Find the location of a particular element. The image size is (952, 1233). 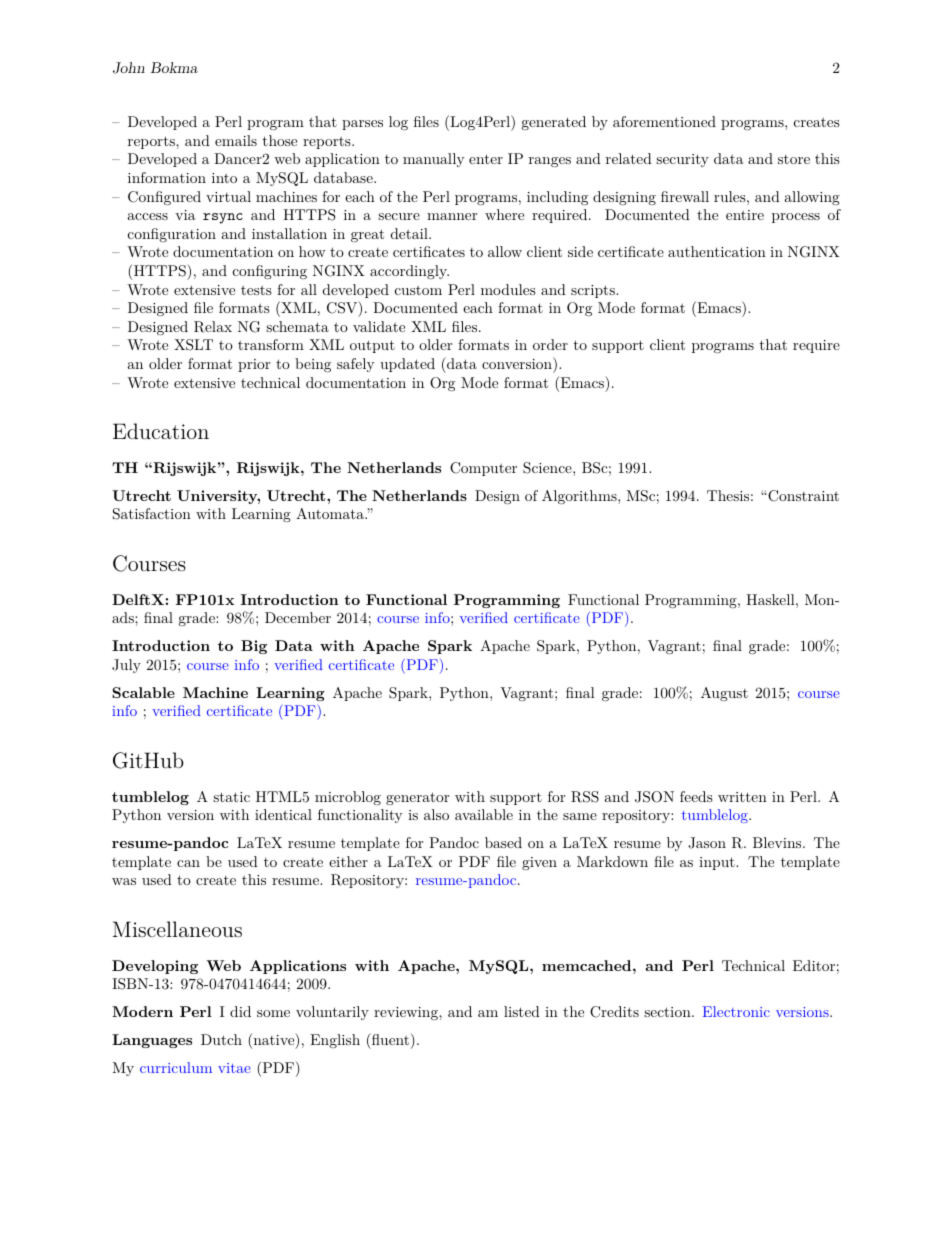

Computer is located at coordinates (483, 469).
